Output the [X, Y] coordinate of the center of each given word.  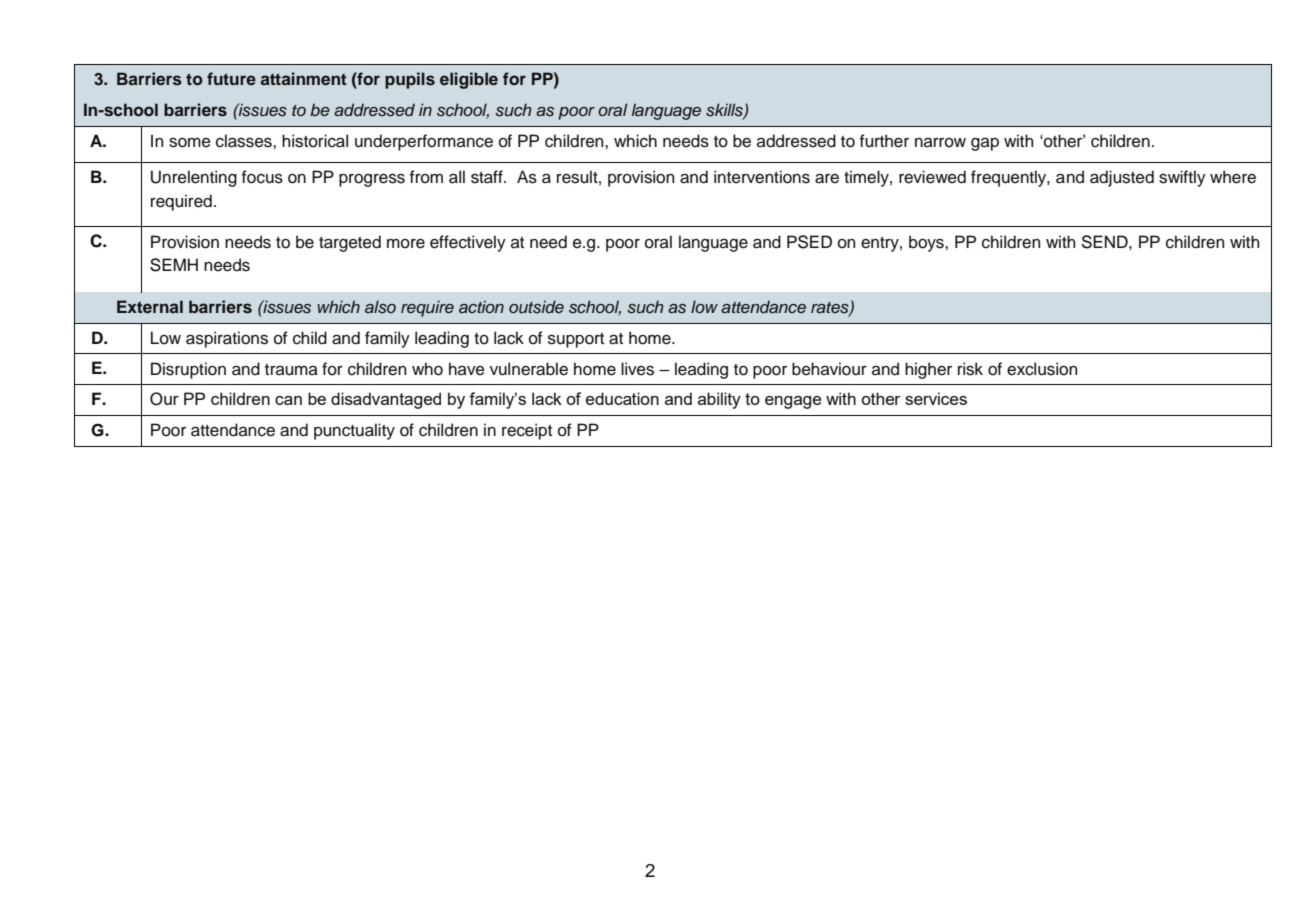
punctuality [354, 431]
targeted [350, 243]
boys [927, 243]
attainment [303, 78]
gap [985, 144]
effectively [468, 243]
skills [725, 110]
